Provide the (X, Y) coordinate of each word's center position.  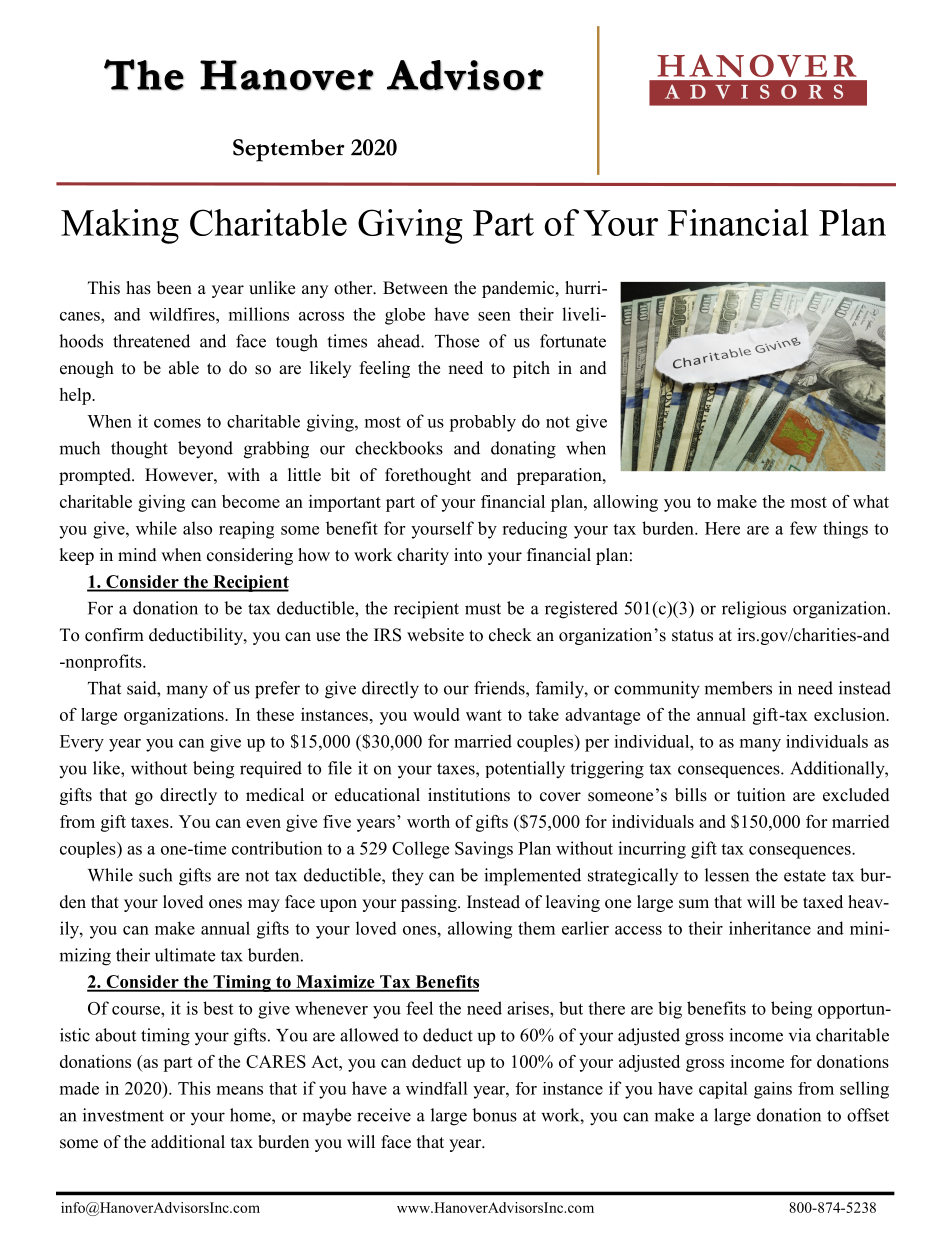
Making (120, 226)
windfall (437, 1088)
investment (123, 1115)
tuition (761, 795)
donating (523, 450)
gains (773, 1090)
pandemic (519, 289)
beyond (205, 450)
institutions (469, 795)
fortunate (573, 341)
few (803, 528)
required (271, 769)
